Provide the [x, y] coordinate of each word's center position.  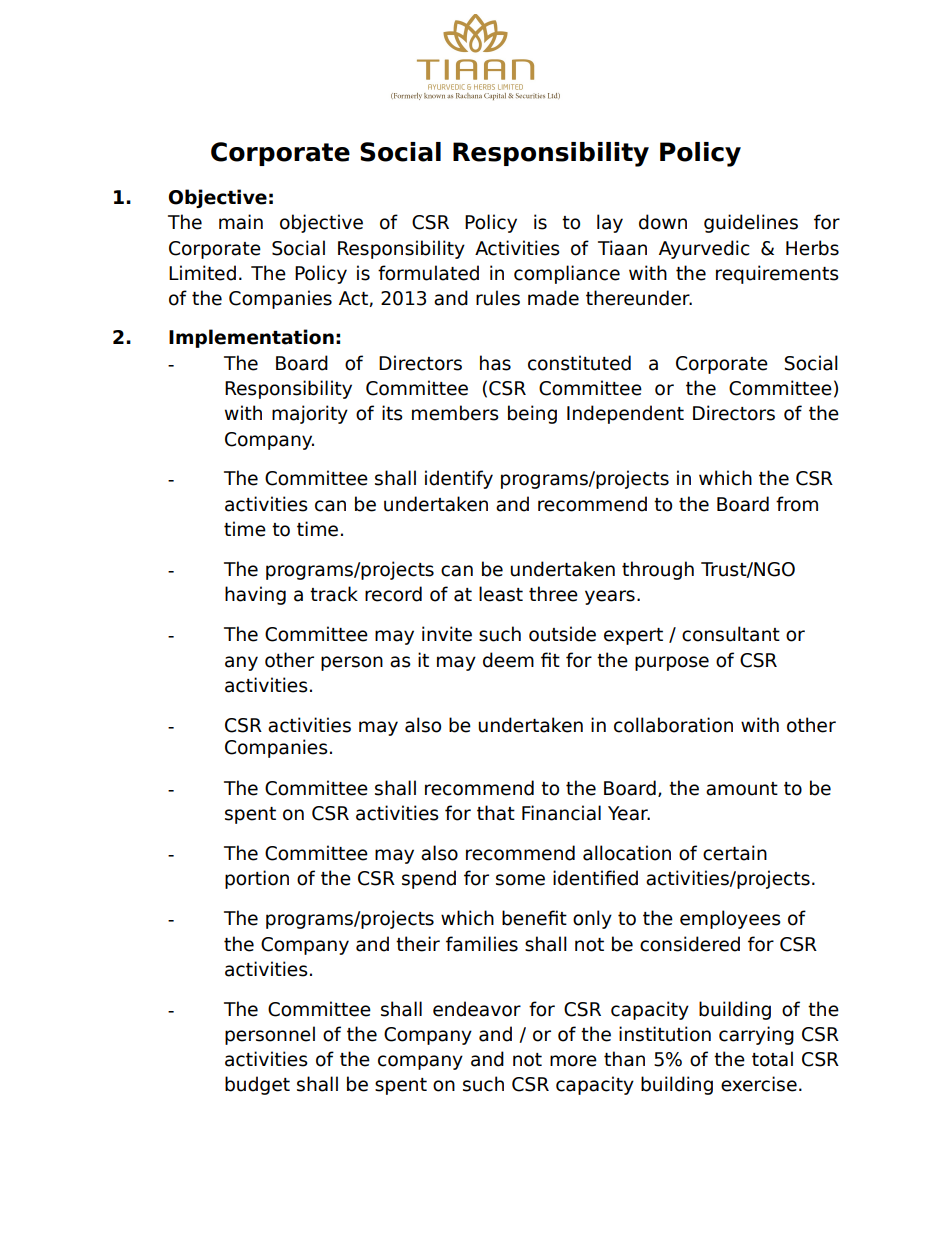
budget [257, 1085]
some [520, 880]
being [532, 414]
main [241, 222]
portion [257, 879]
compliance [567, 274]
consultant [731, 634]
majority [310, 414]
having [255, 595]
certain [735, 853]
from [797, 504]
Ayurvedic [704, 249]
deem [508, 660]
